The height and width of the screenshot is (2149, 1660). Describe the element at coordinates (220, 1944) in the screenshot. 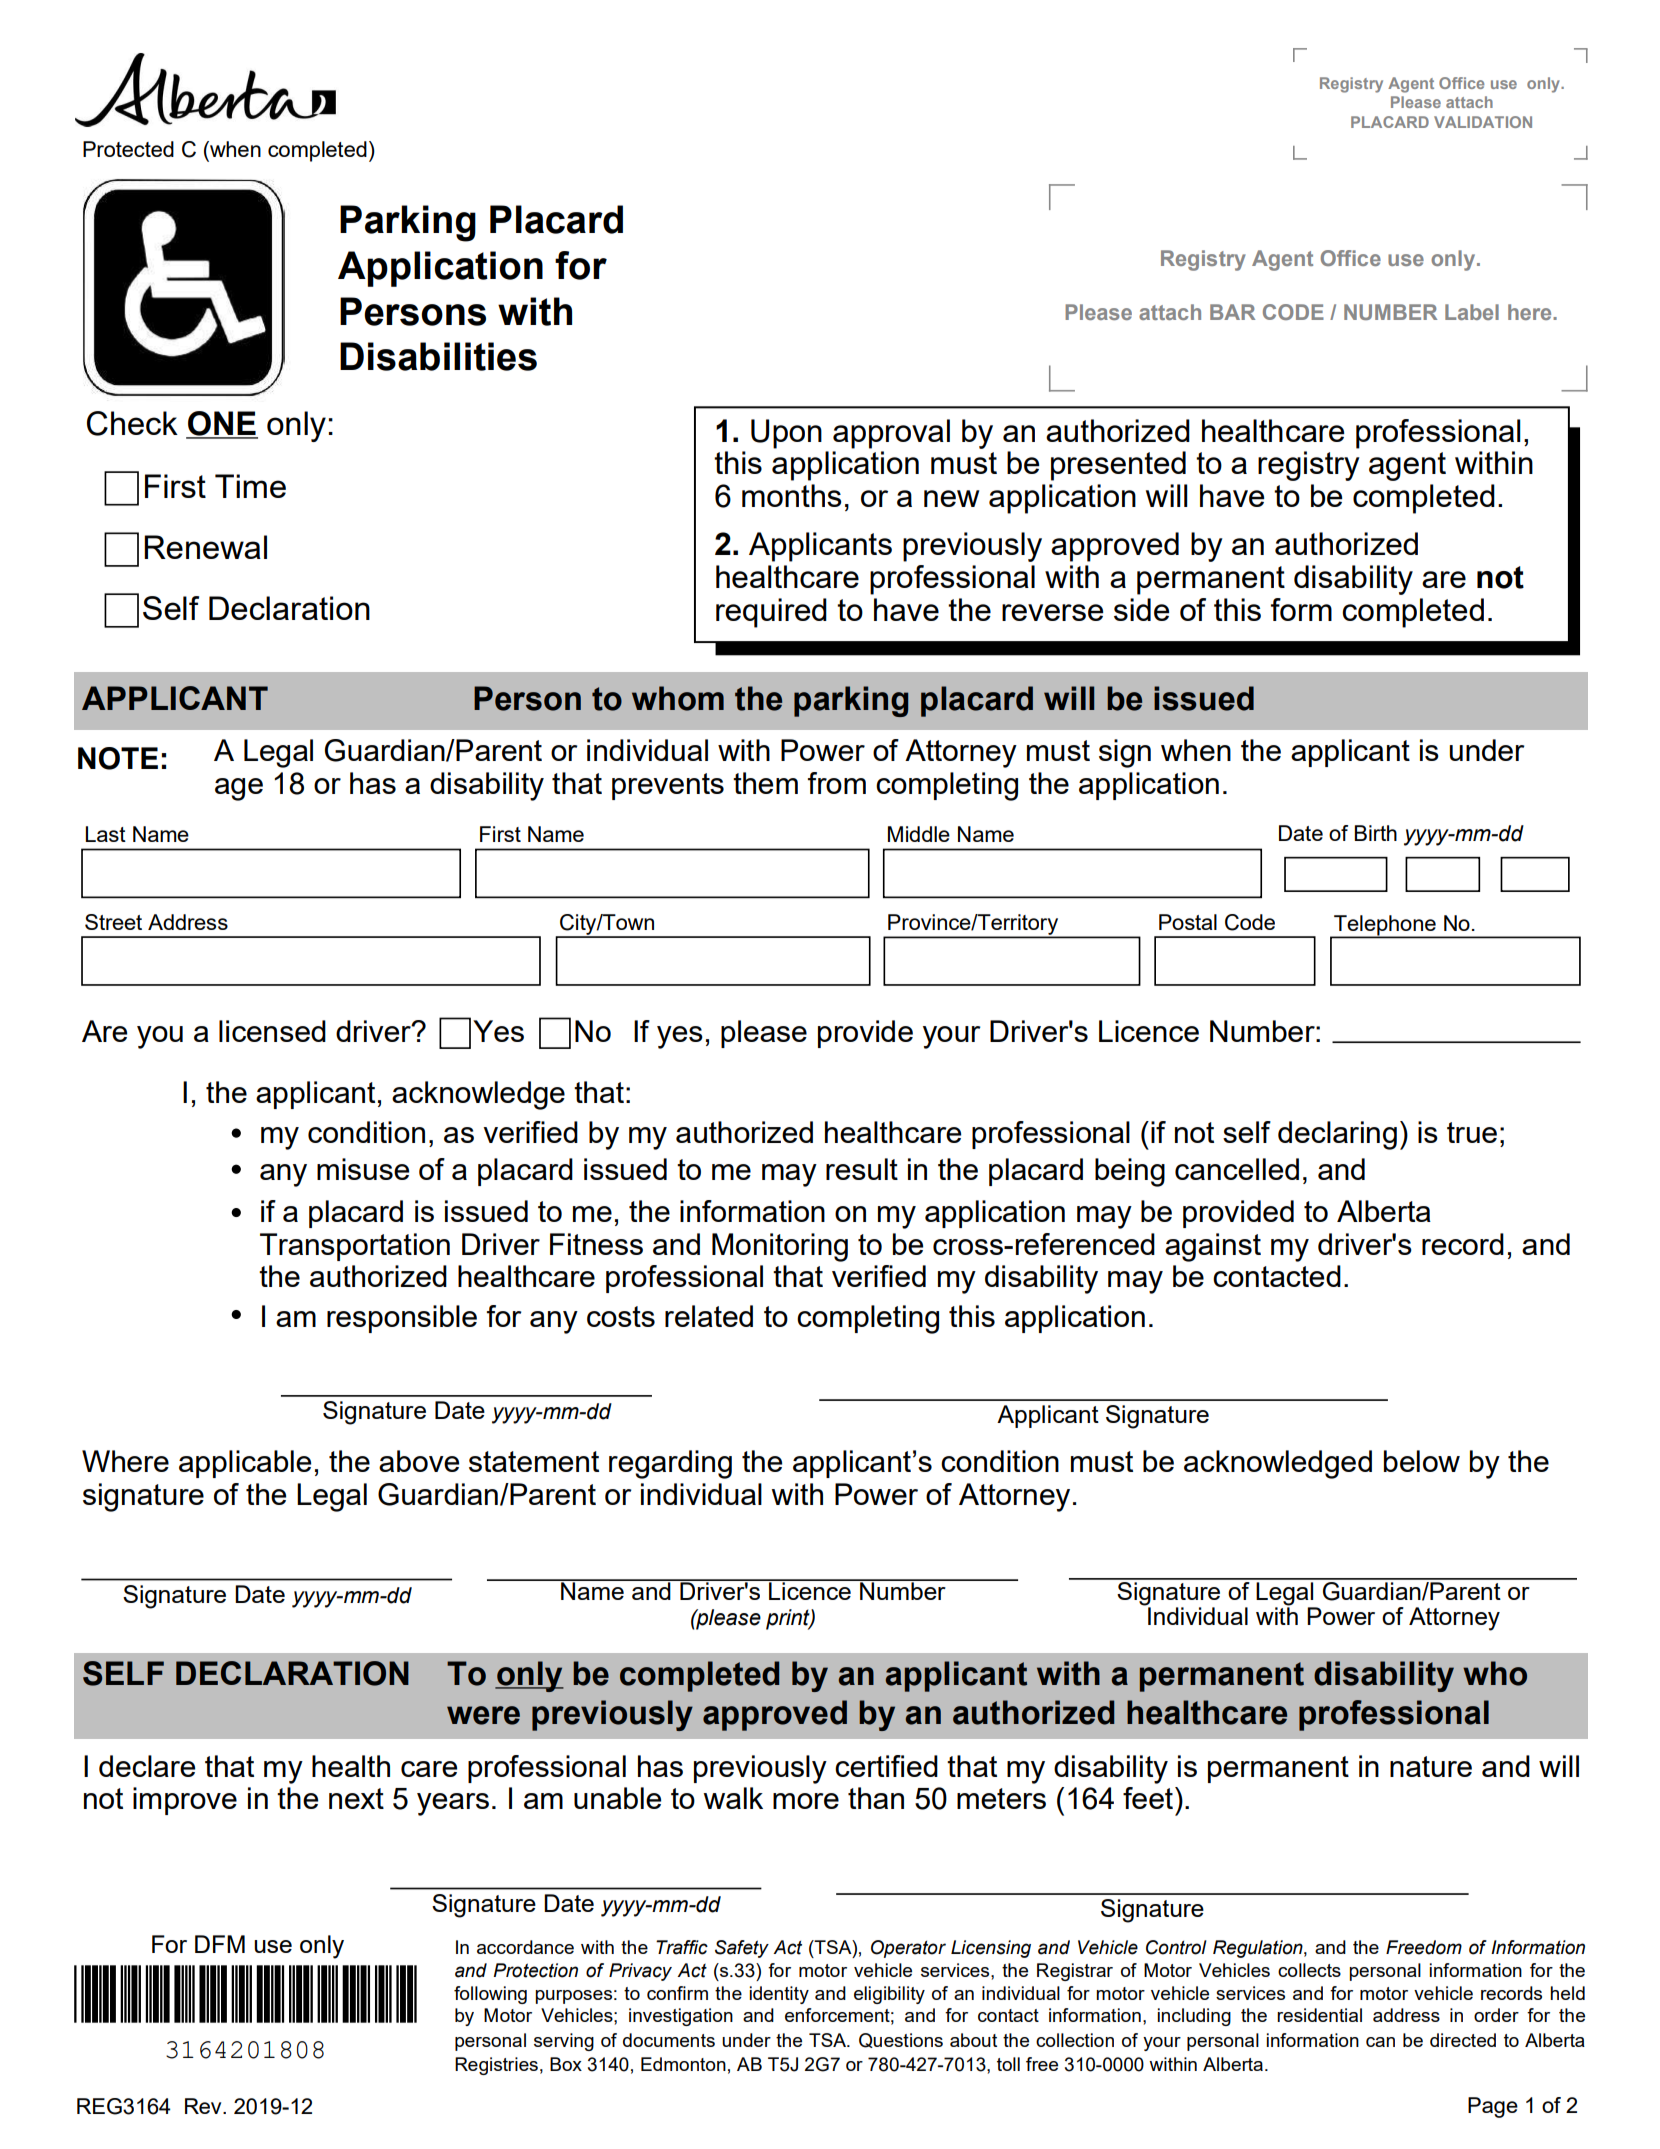

I see `DFM` at that location.
